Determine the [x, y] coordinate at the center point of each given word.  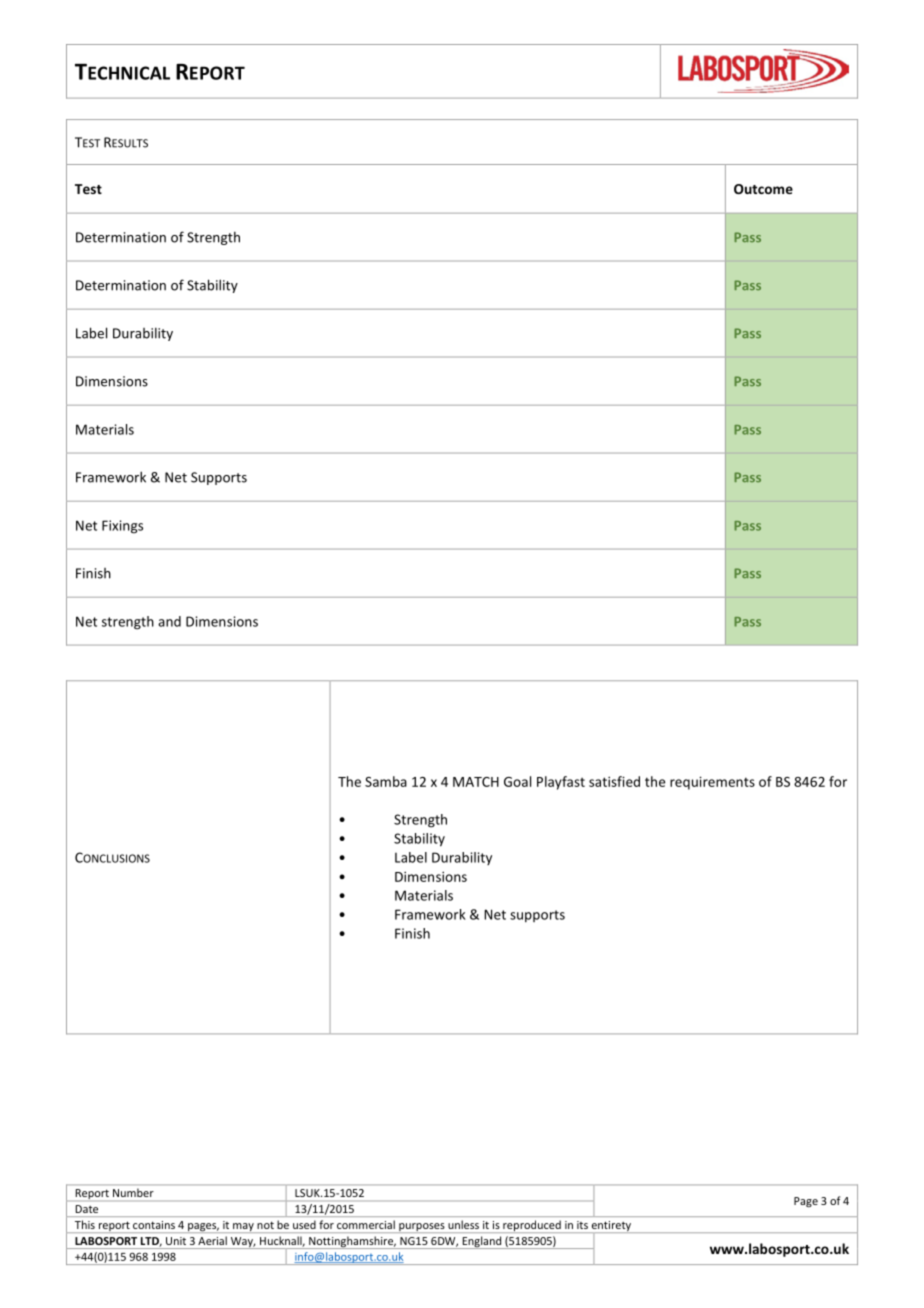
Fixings [122, 527]
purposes [422, 1228]
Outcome [763, 189]
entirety [611, 1226]
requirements [712, 783]
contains [154, 1225]
